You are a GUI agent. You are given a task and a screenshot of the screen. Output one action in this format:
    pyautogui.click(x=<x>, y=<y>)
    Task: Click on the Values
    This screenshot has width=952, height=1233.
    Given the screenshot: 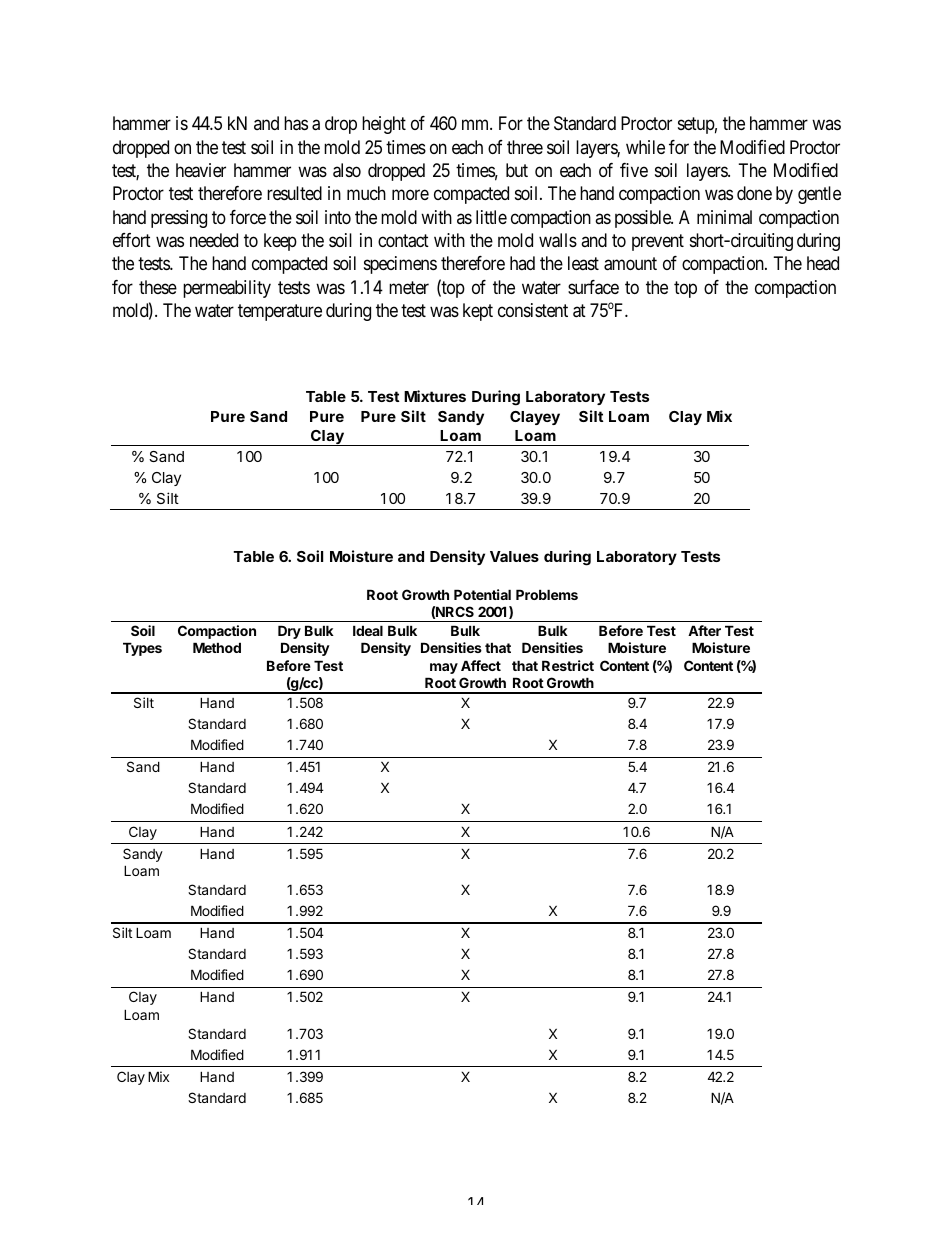 What is the action you would take?
    pyautogui.click(x=514, y=556)
